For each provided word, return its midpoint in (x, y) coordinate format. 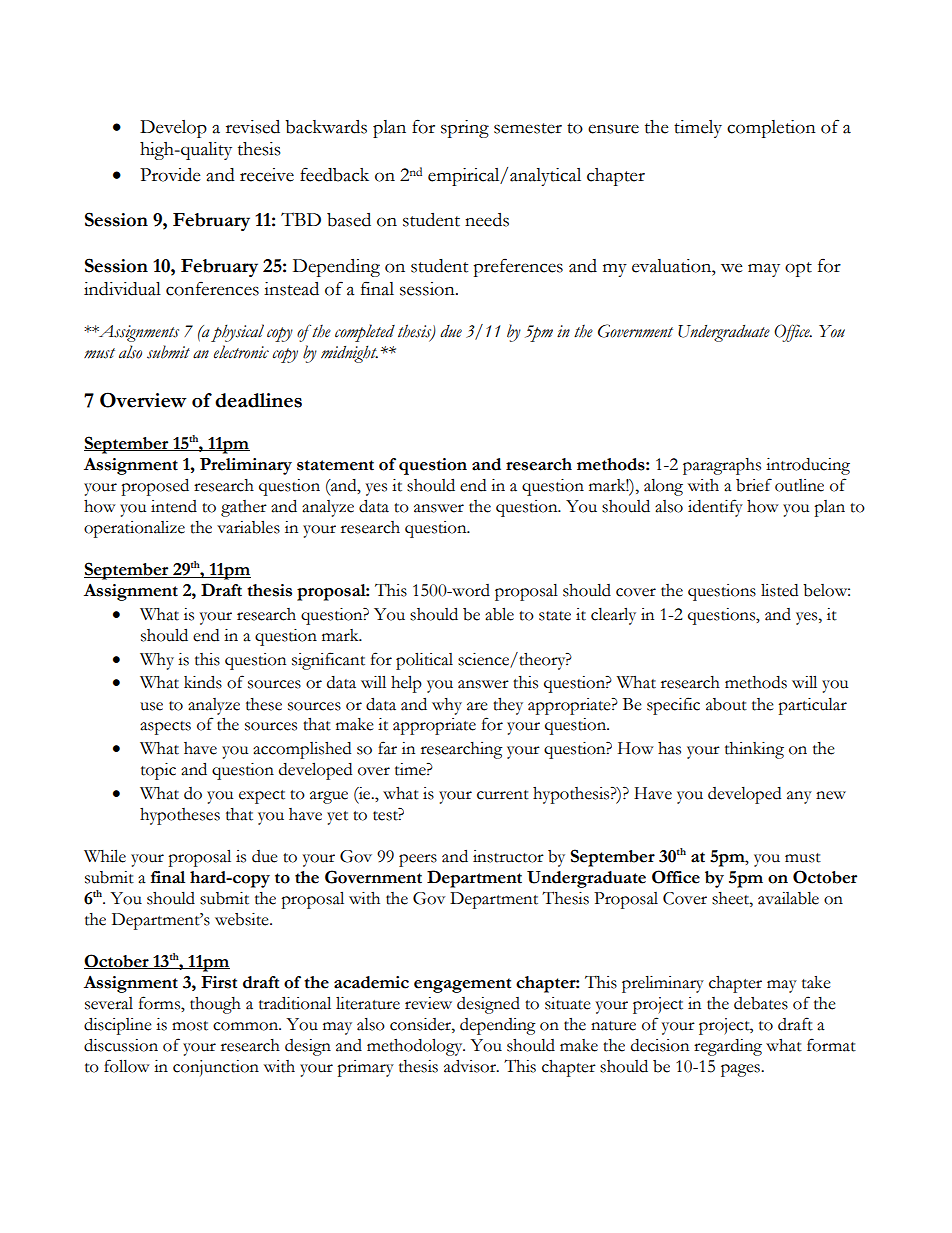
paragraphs (722, 466)
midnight (349, 354)
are (477, 706)
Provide (170, 175)
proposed (155, 487)
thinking (754, 750)
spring (465, 129)
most (190, 1026)
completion (771, 129)
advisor (471, 1066)
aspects (165, 728)
